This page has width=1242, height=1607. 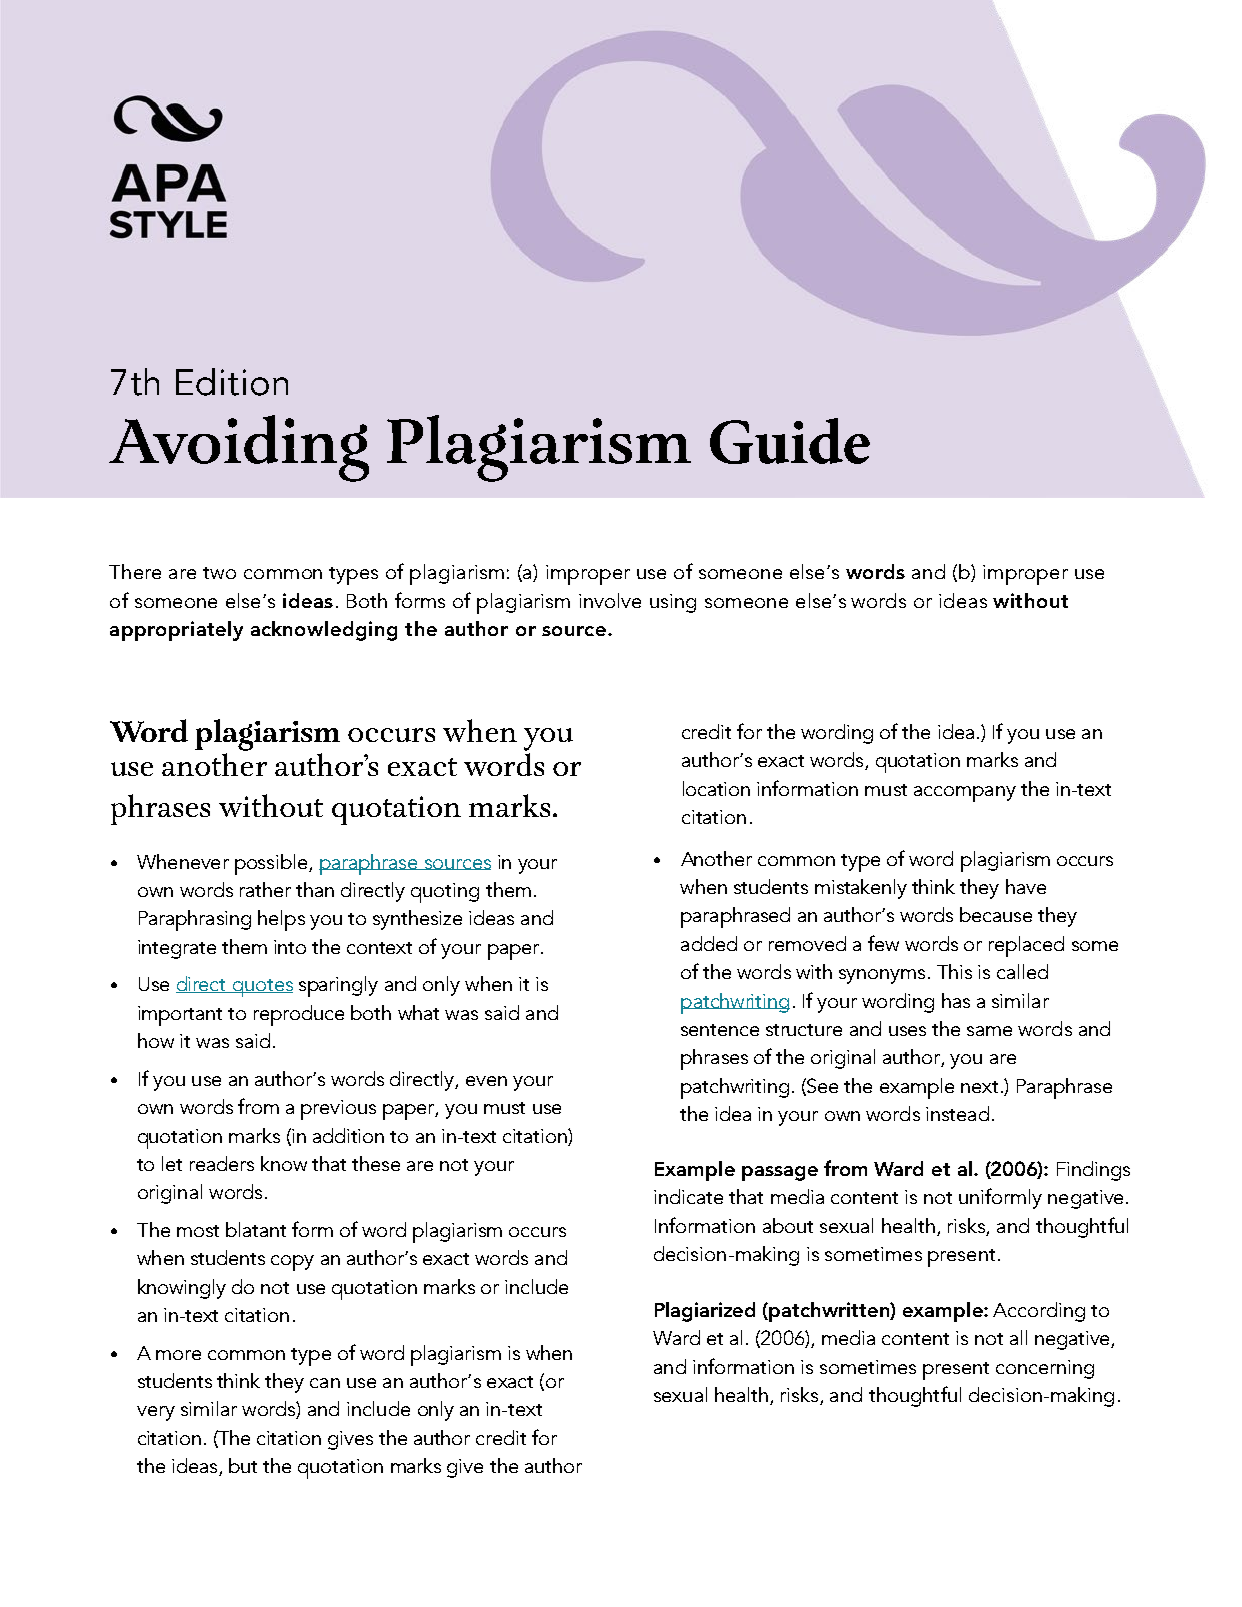 I want to click on Edition, so click(x=232, y=382).
